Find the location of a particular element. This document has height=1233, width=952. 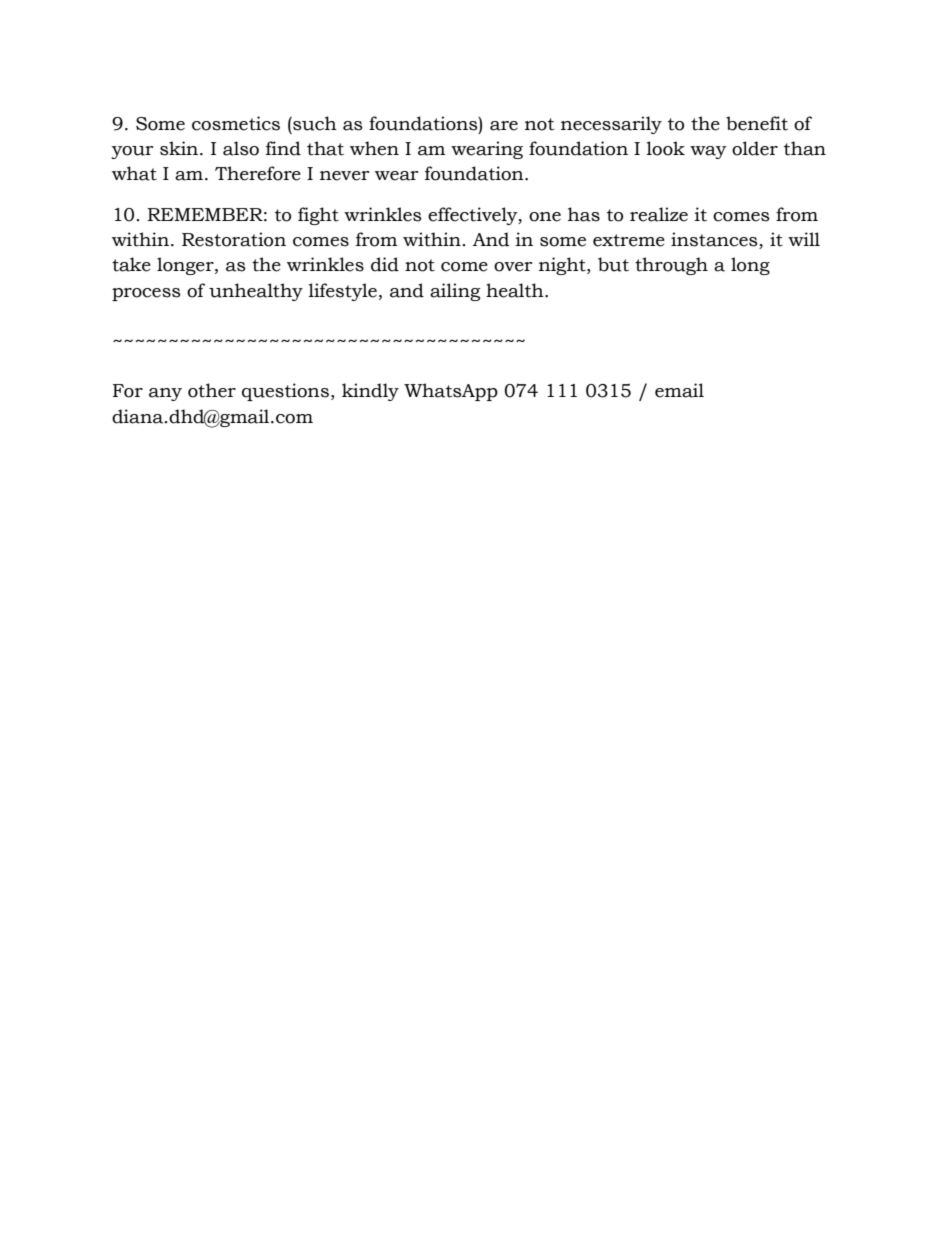

take is located at coordinates (131, 264).
